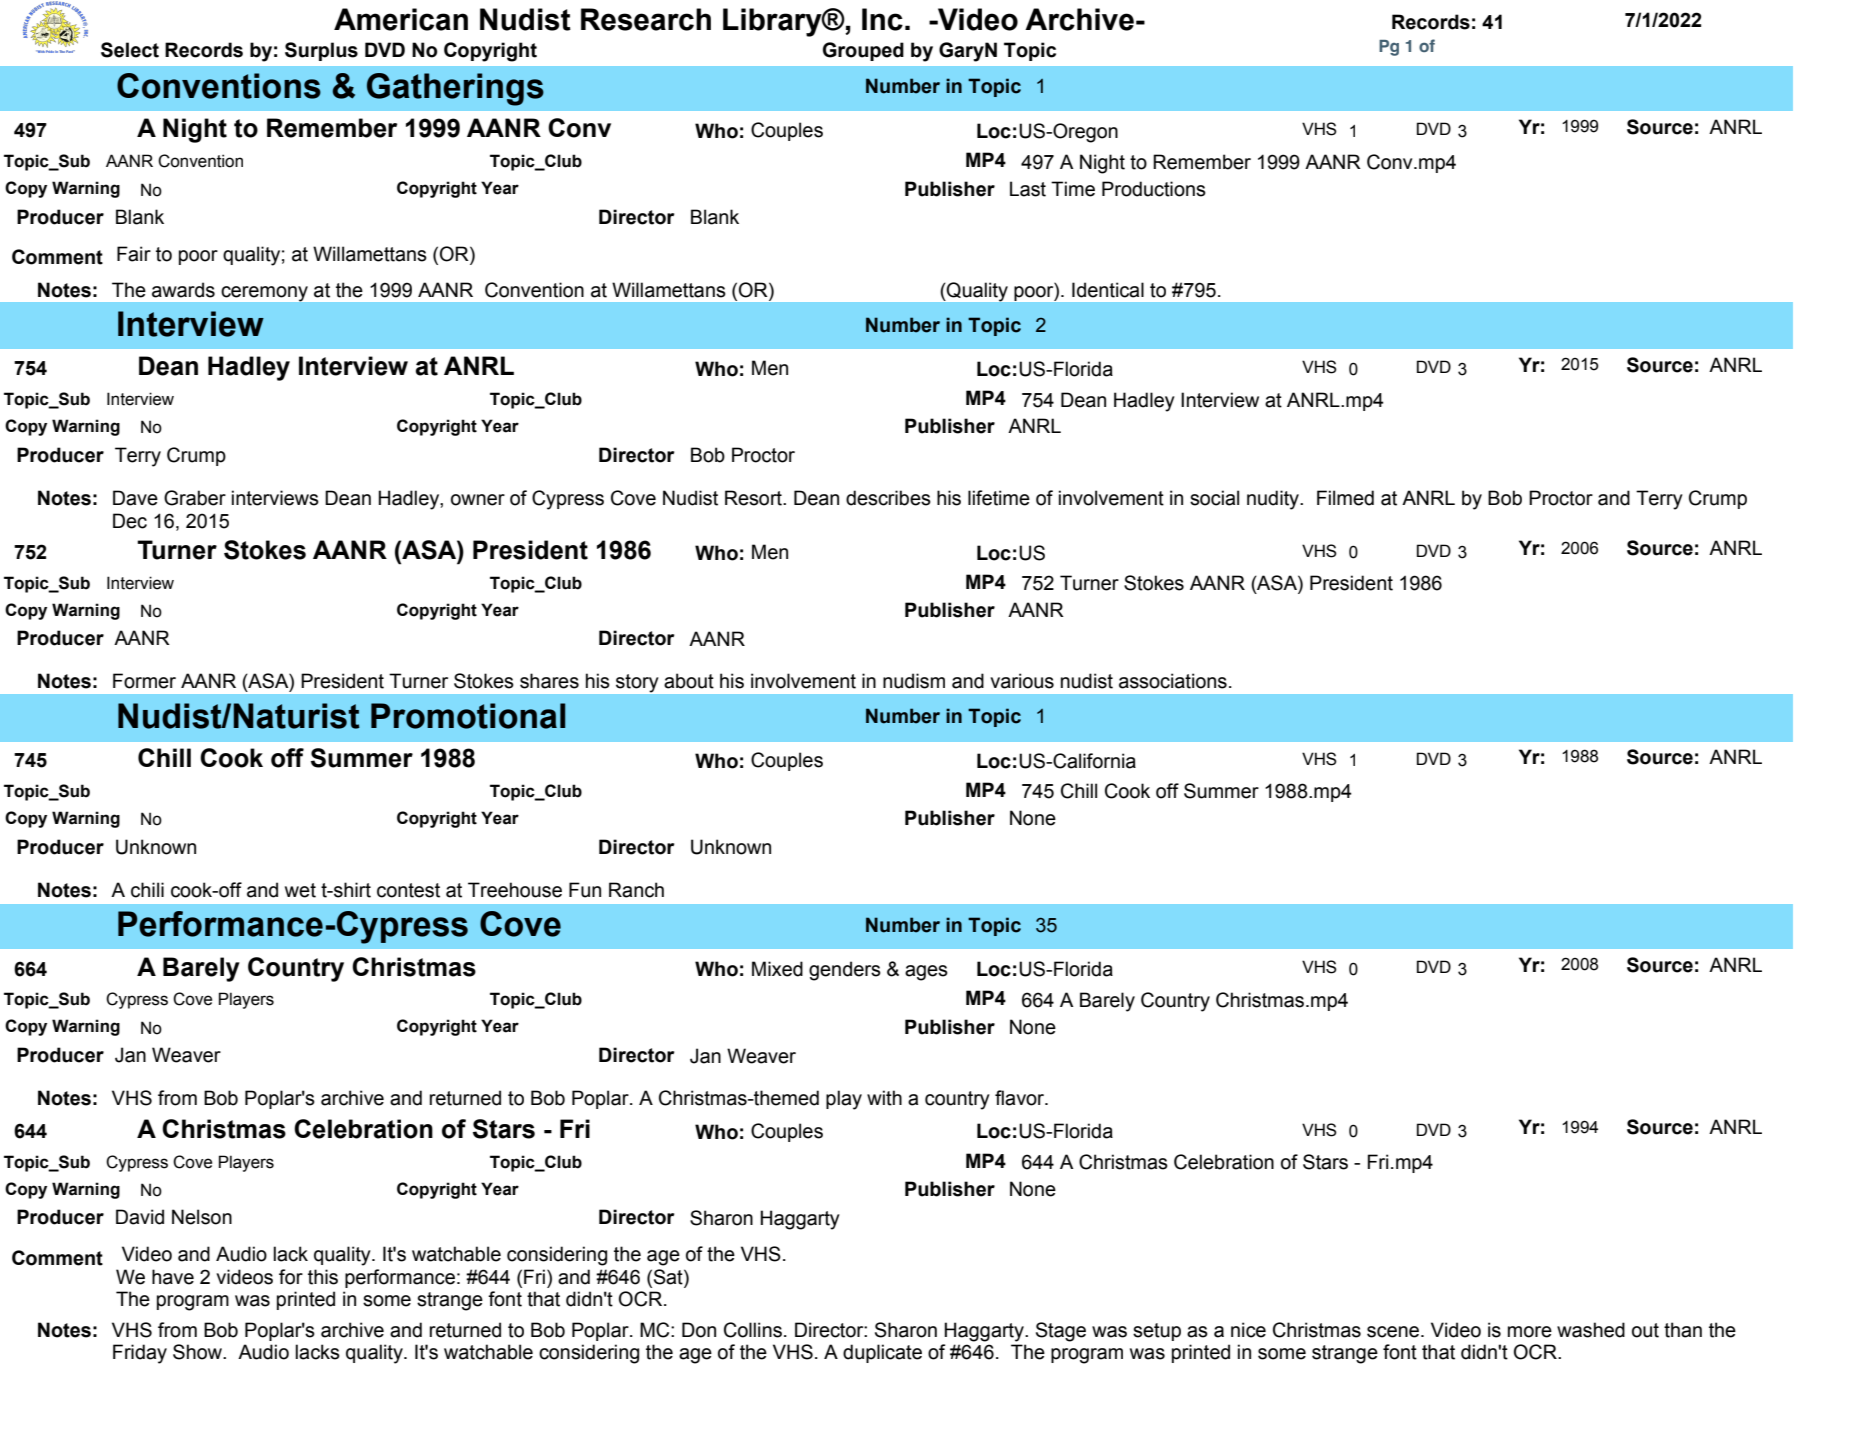  What do you see at coordinates (882, 1353) in the document?
I see `duplicate` at bounding box center [882, 1353].
